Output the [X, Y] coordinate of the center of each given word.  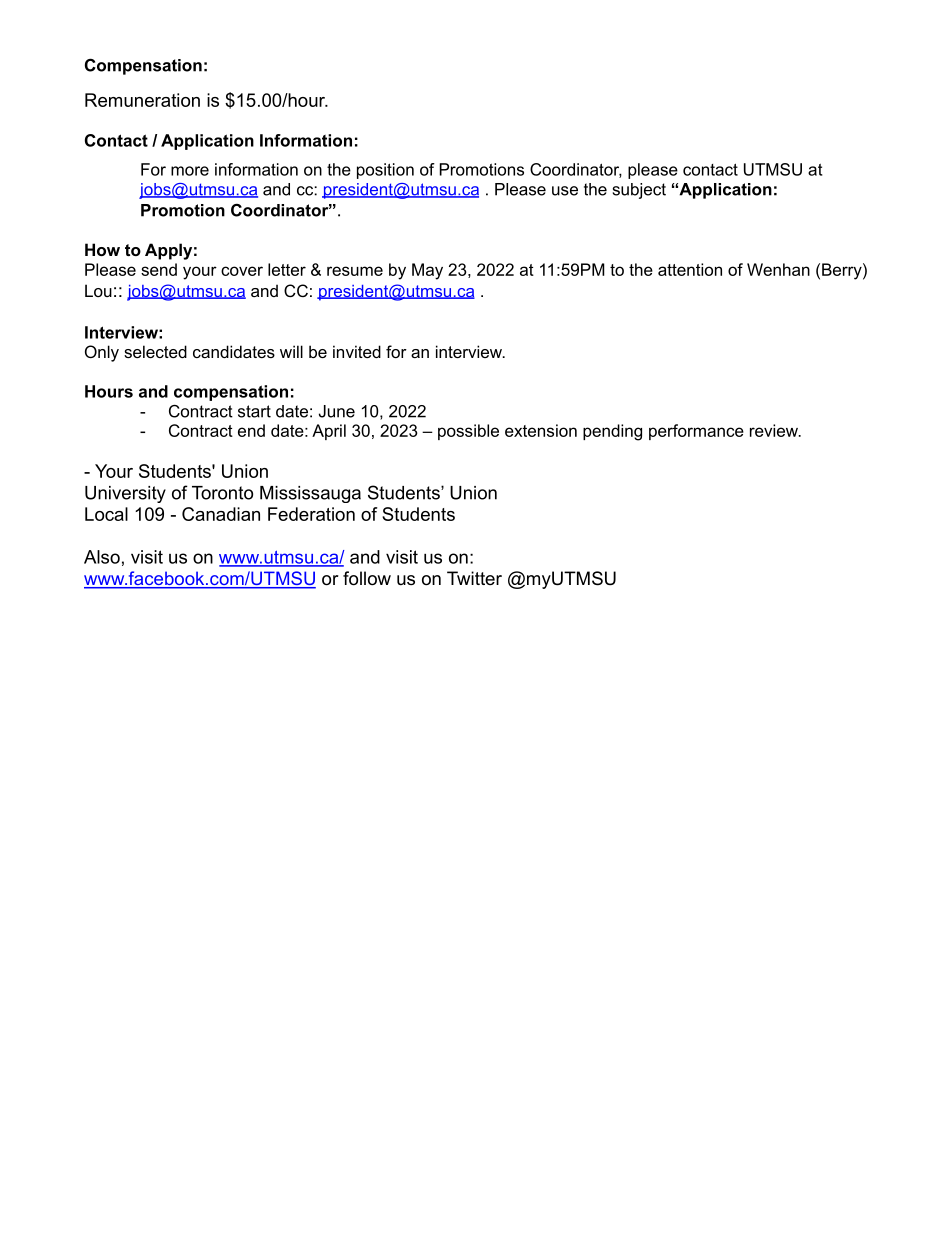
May [427, 271]
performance [696, 432]
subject [639, 191]
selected [155, 351]
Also [102, 557]
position [385, 171]
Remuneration [142, 100]
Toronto [222, 493]
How [102, 249]
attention [690, 269]
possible [468, 432]
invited [357, 351]
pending [612, 432]
